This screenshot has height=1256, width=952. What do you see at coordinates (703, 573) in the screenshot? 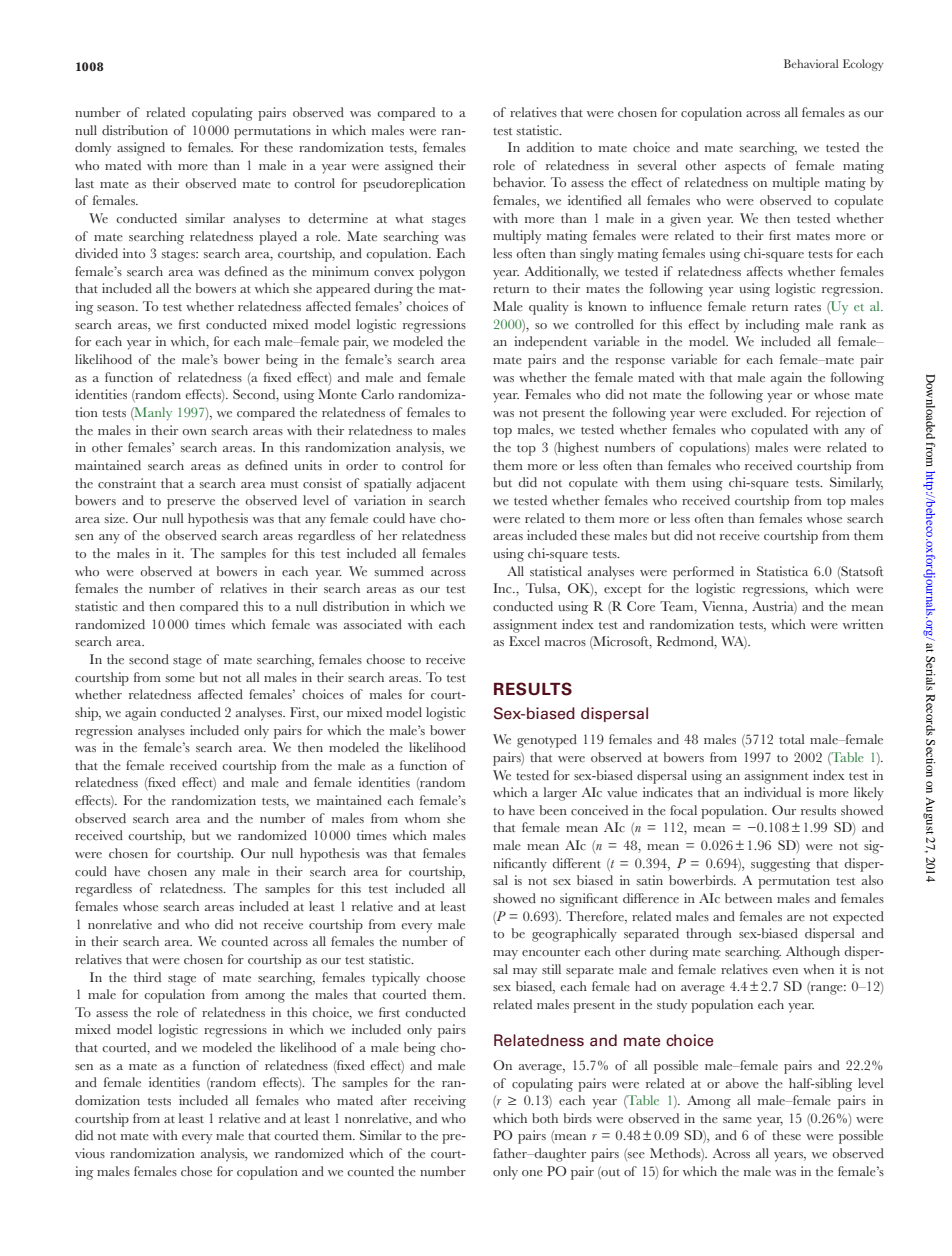
I see `performed` at bounding box center [703, 573].
